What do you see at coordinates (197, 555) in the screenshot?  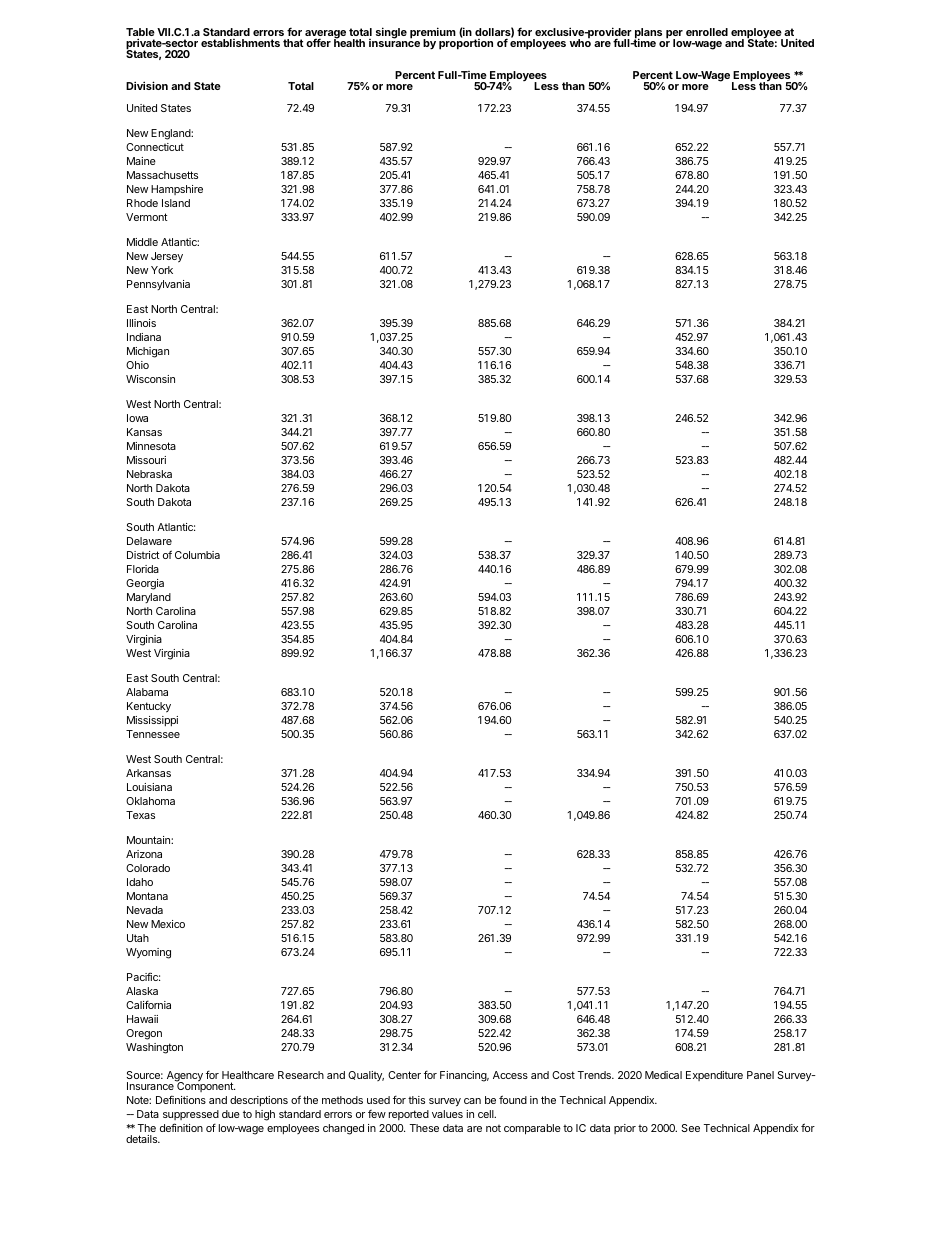 I see `Columbia` at bounding box center [197, 555].
